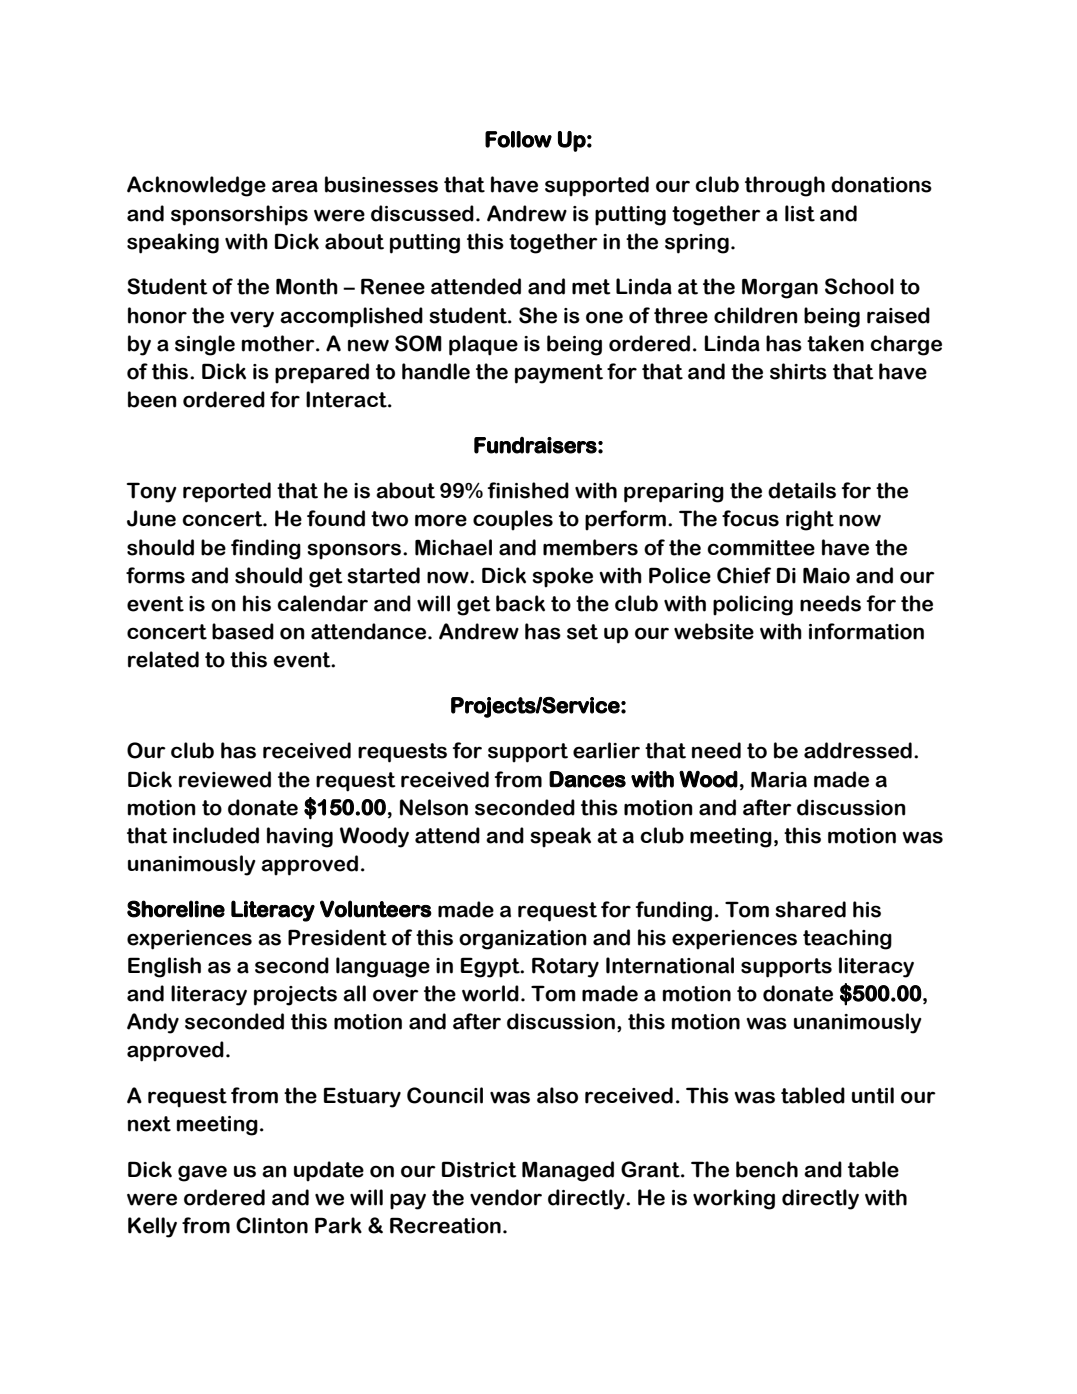 The image size is (1077, 1394). Describe the element at coordinates (196, 186) in the screenshot. I see `Acknowledge` at that location.
